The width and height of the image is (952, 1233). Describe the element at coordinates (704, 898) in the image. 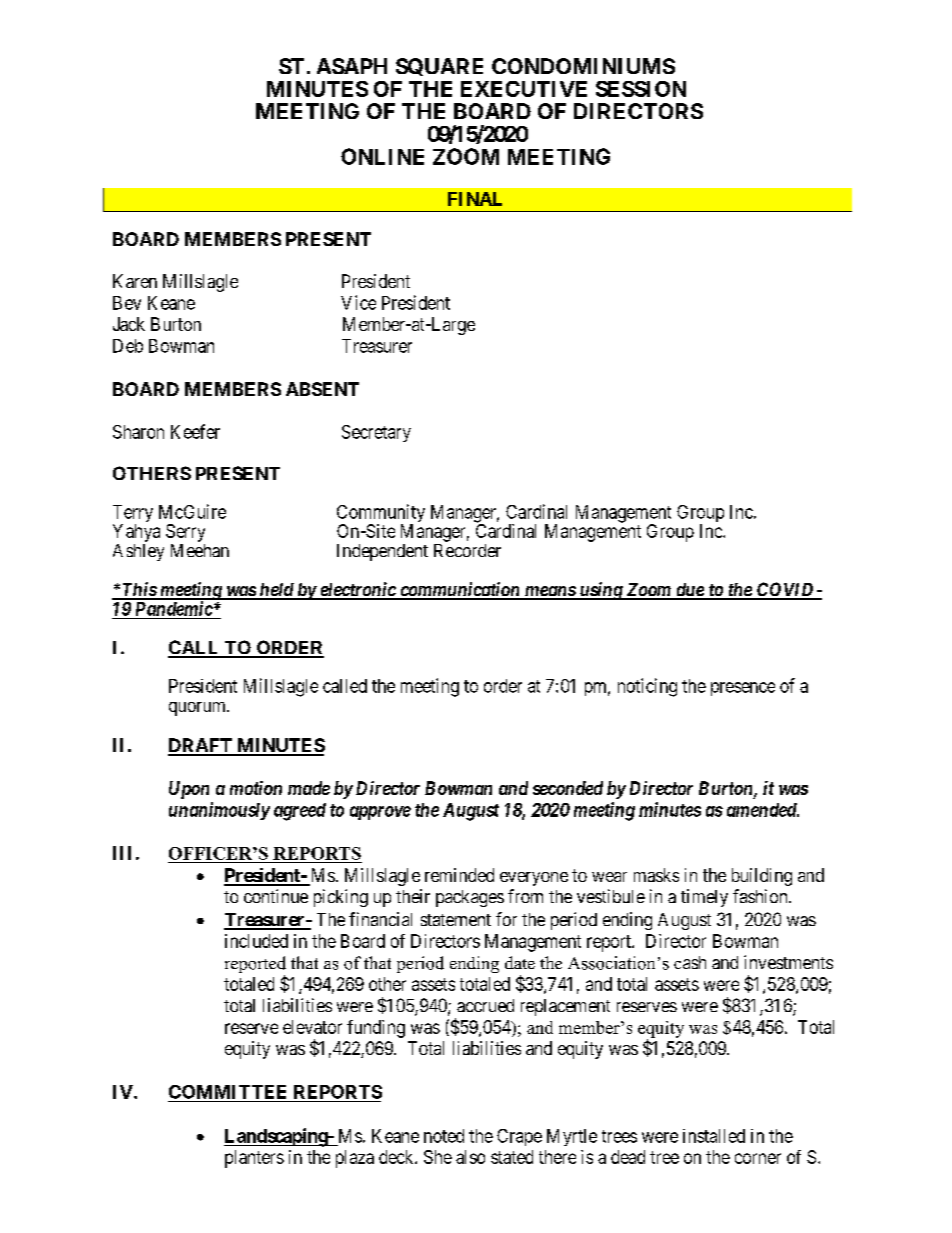

I see `timely` at that location.
